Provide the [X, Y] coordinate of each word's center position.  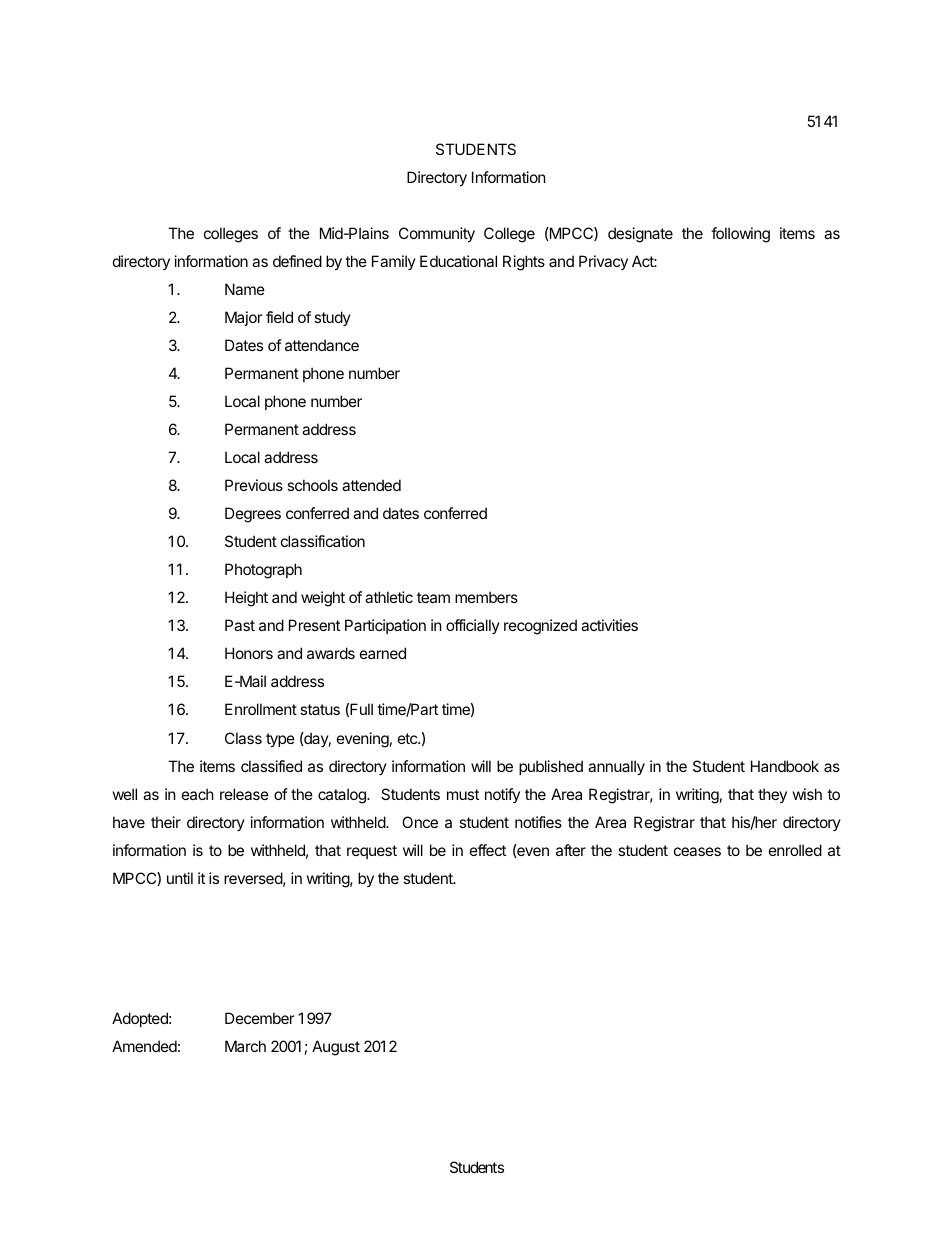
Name [245, 289]
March [245, 1046]
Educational [458, 261]
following [740, 235]
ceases [697, 851]
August [336, 1048]
